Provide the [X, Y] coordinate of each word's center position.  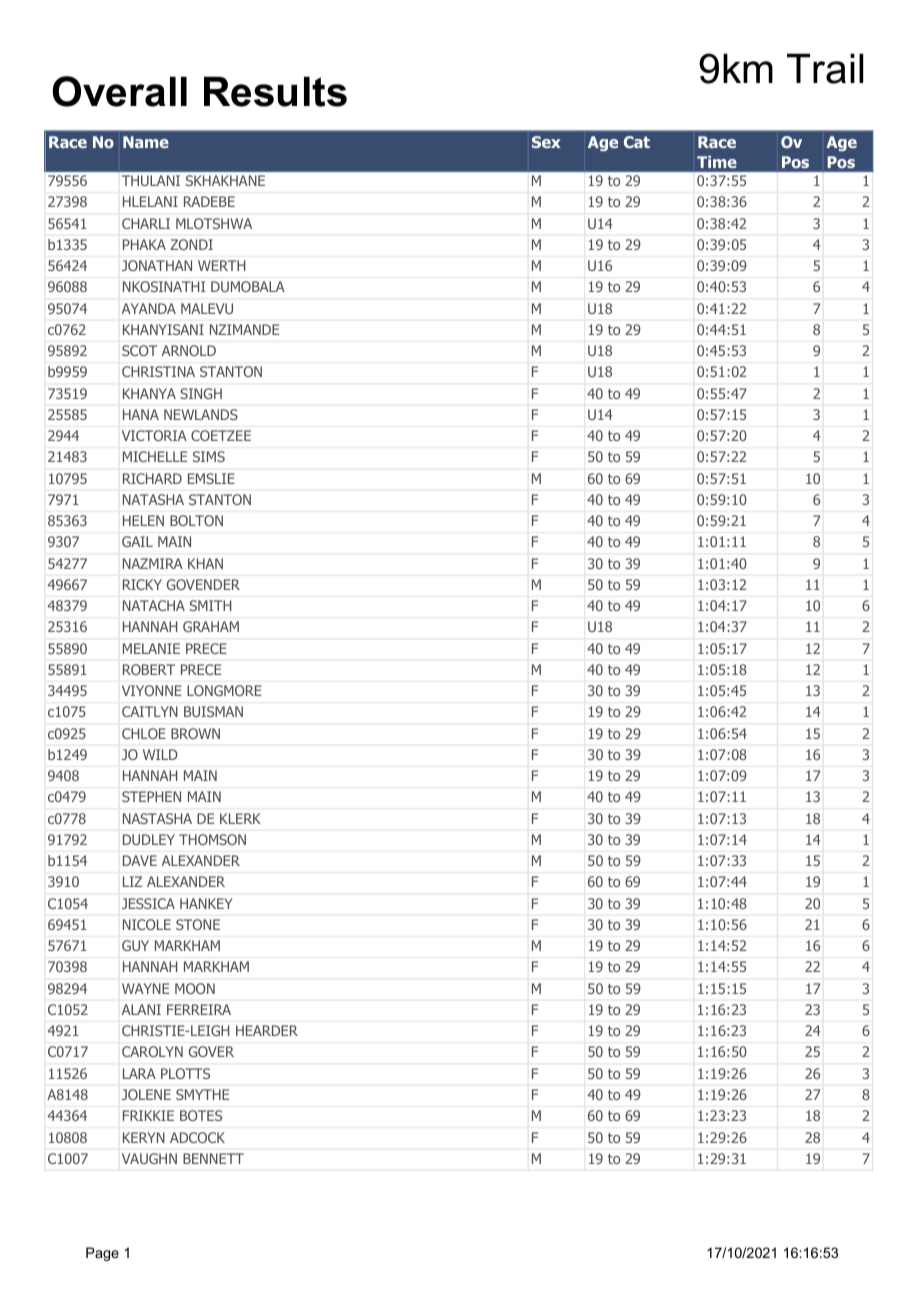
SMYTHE [202, 1094]
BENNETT [213, 1158]
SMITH [210, 605]
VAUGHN [149, 1158]
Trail [825, 68]
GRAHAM [211, 626]
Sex [546, 142]
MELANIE [151, 648]
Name [146, 142]
